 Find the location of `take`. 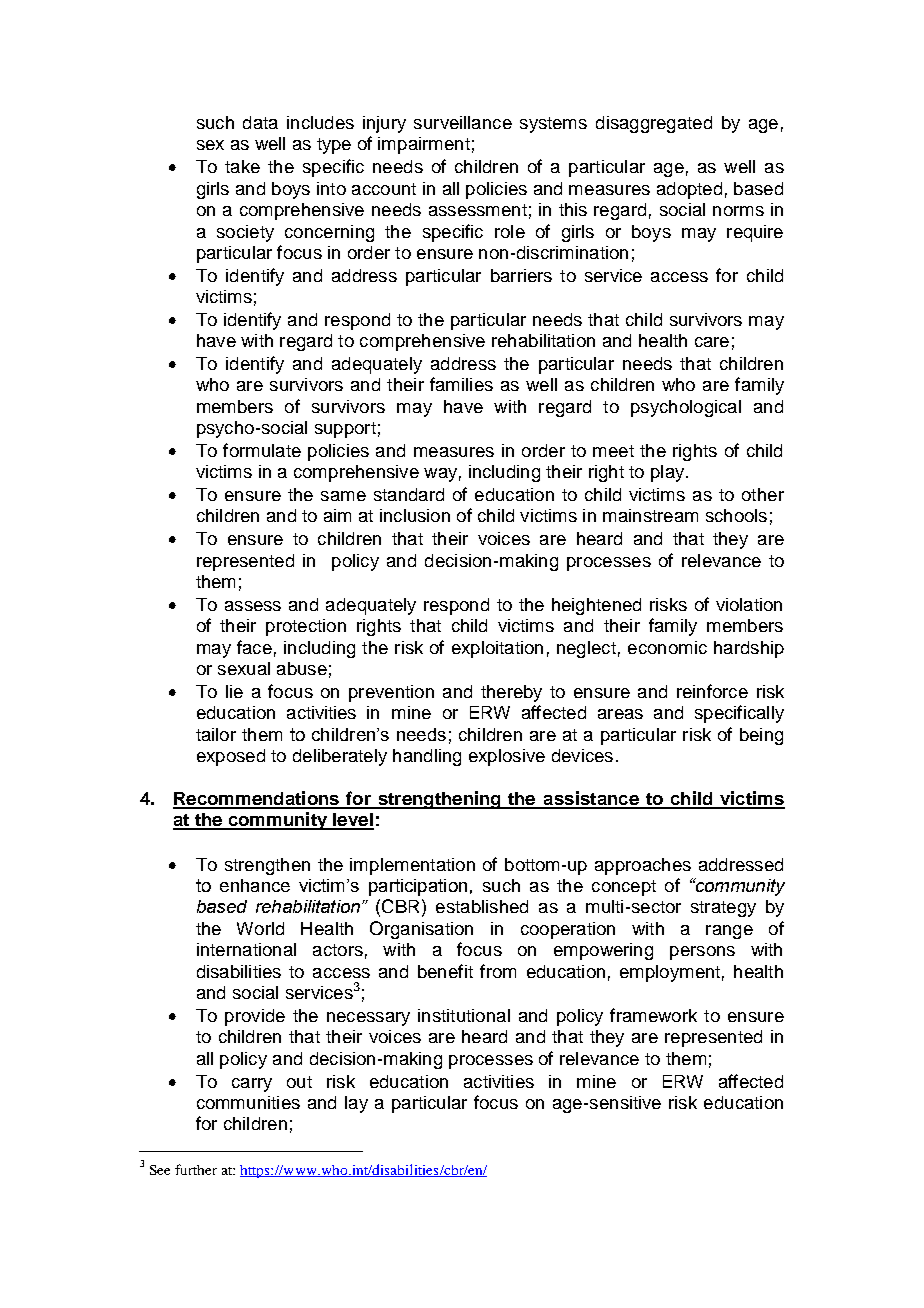

take is located at coordinates (242, 166).
